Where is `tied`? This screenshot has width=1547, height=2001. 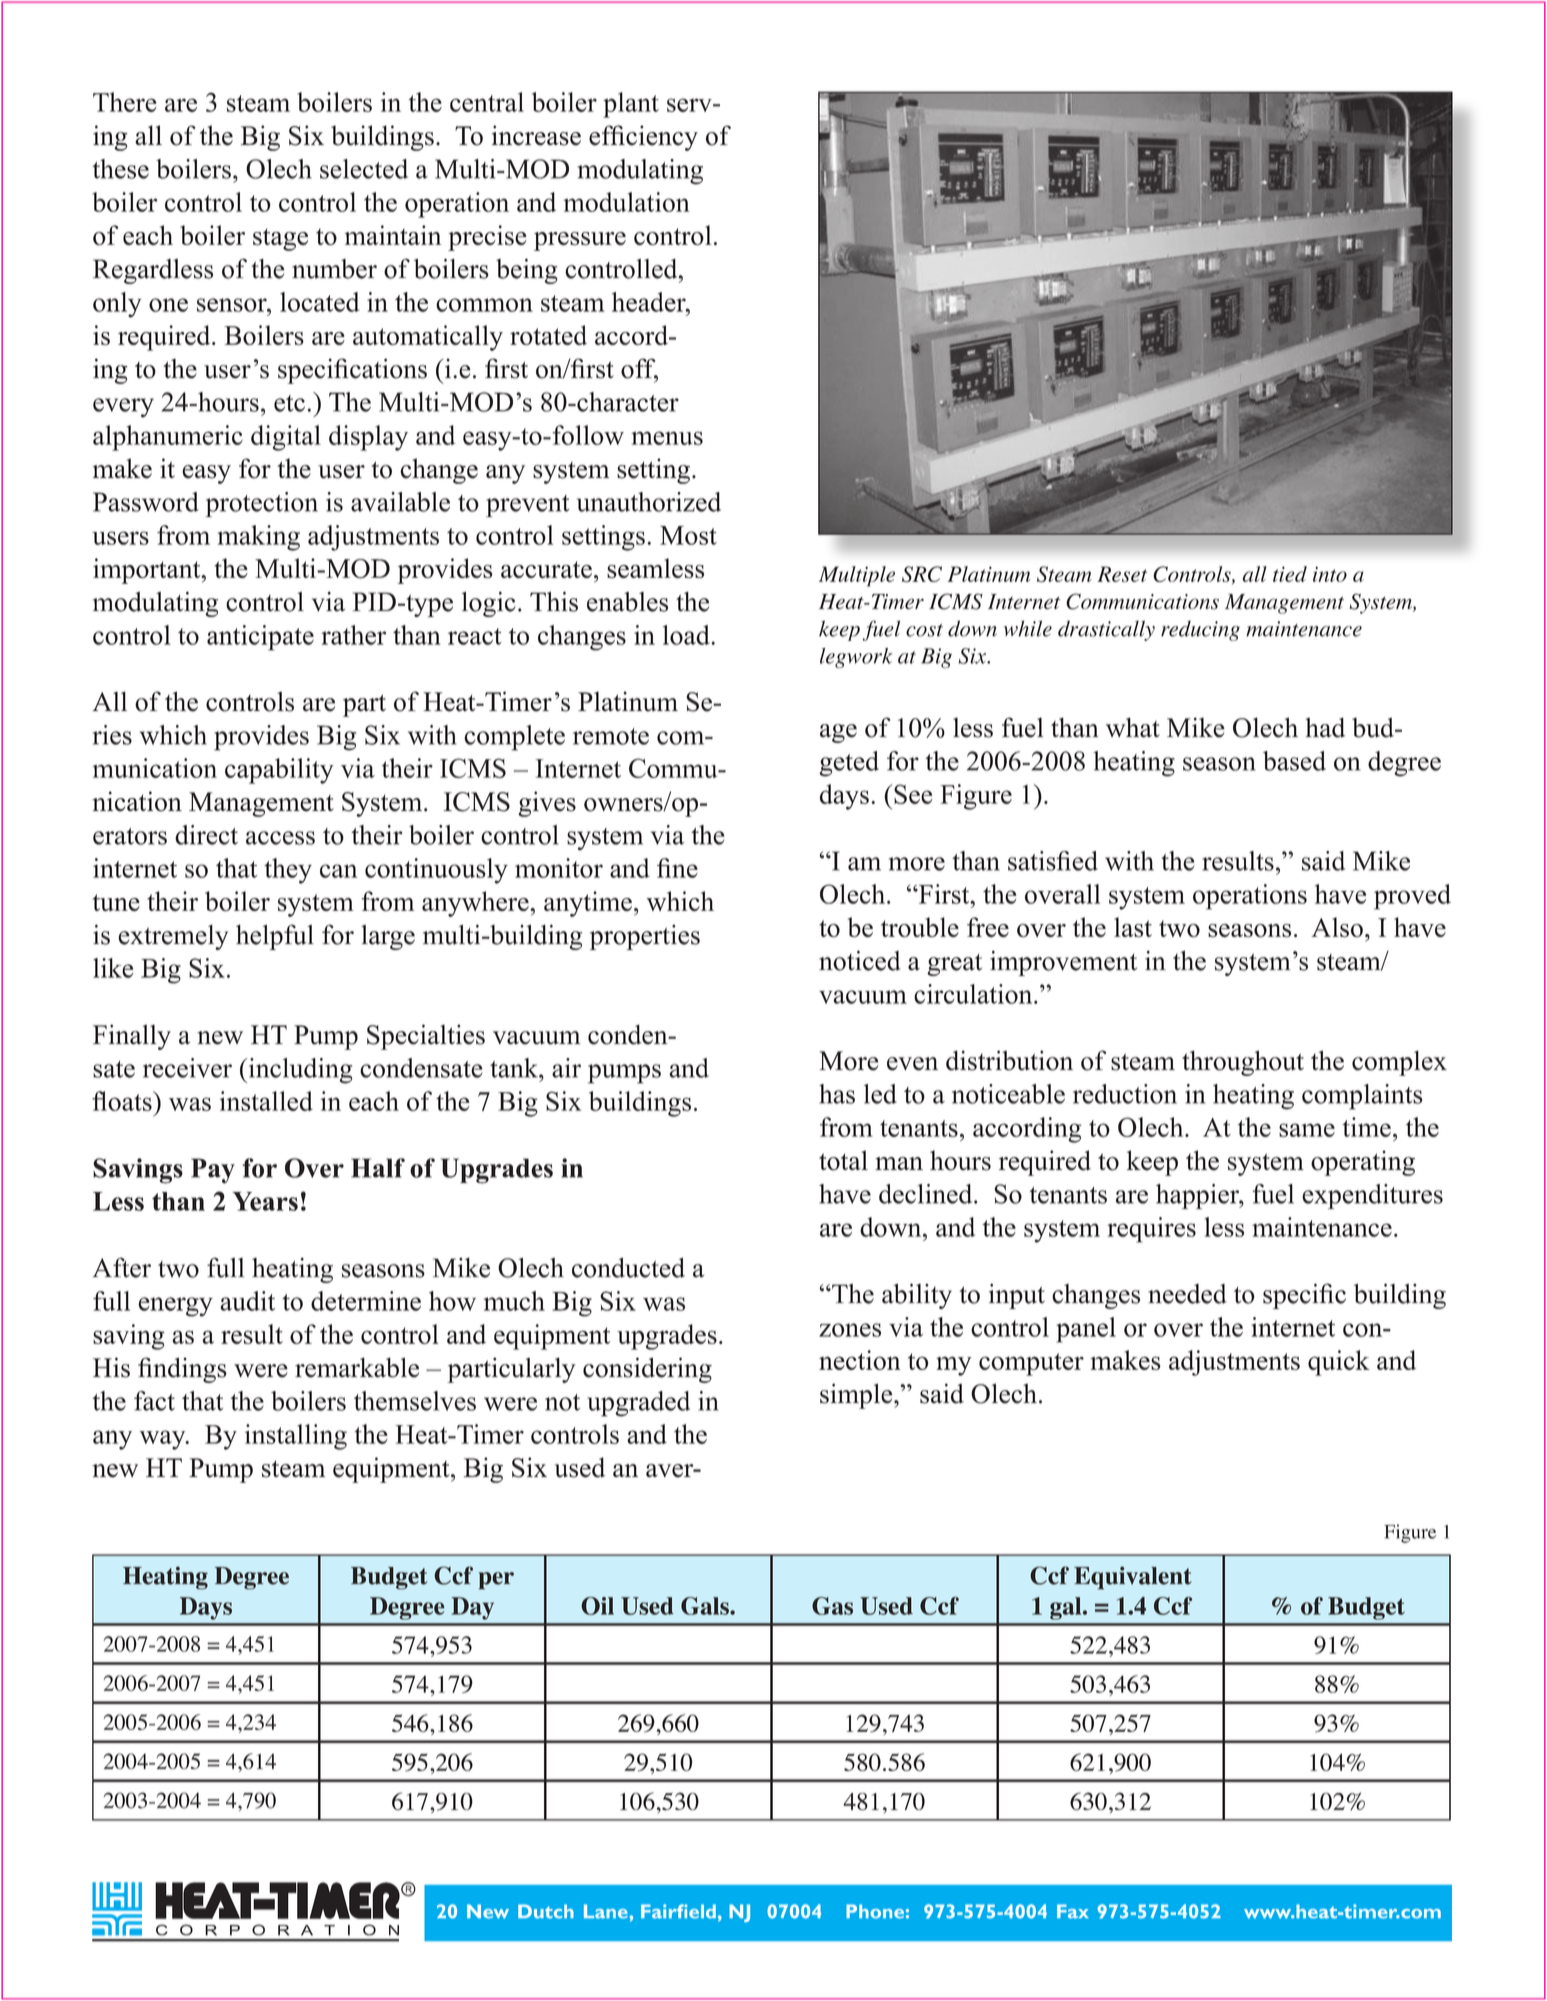
tied is located at coordinates (1290, 574).
